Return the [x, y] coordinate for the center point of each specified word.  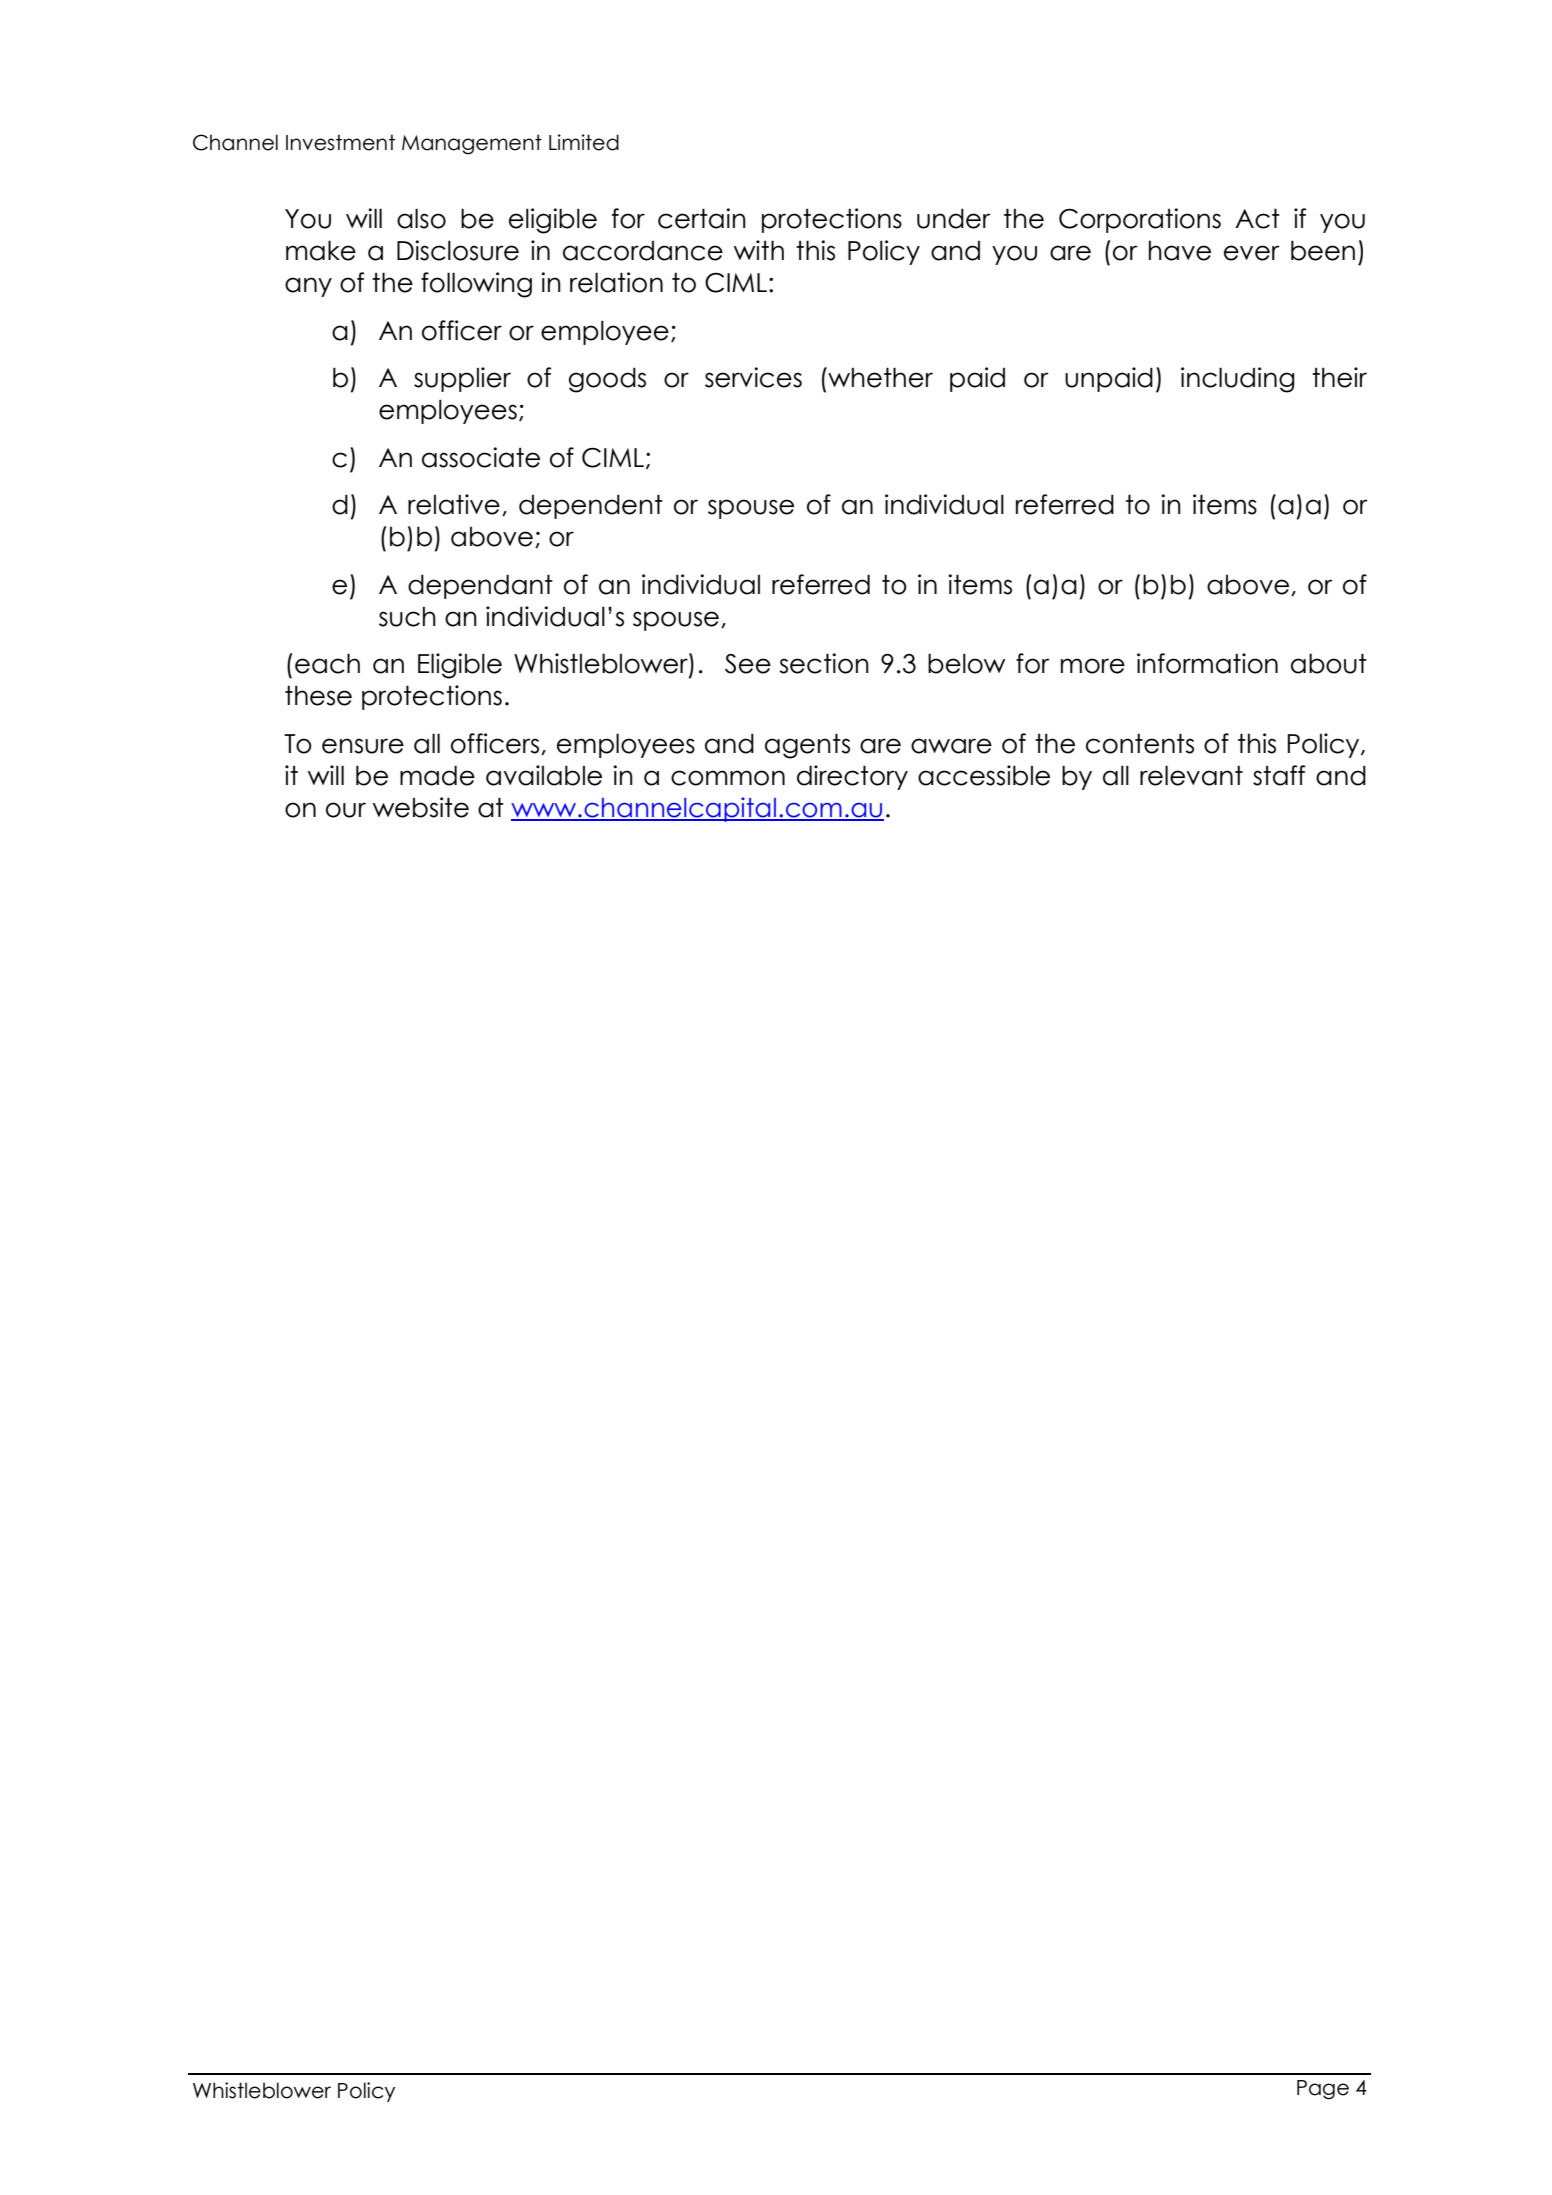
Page [1323, 2090]
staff [1279, 775]
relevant [1191, 775]
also [421, 218]
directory [852, 777]
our [346, 810]
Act [1257, 218]
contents [1140, 743]
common [728, 778]
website [421, 807]
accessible [984, 775]
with [759, 250]
